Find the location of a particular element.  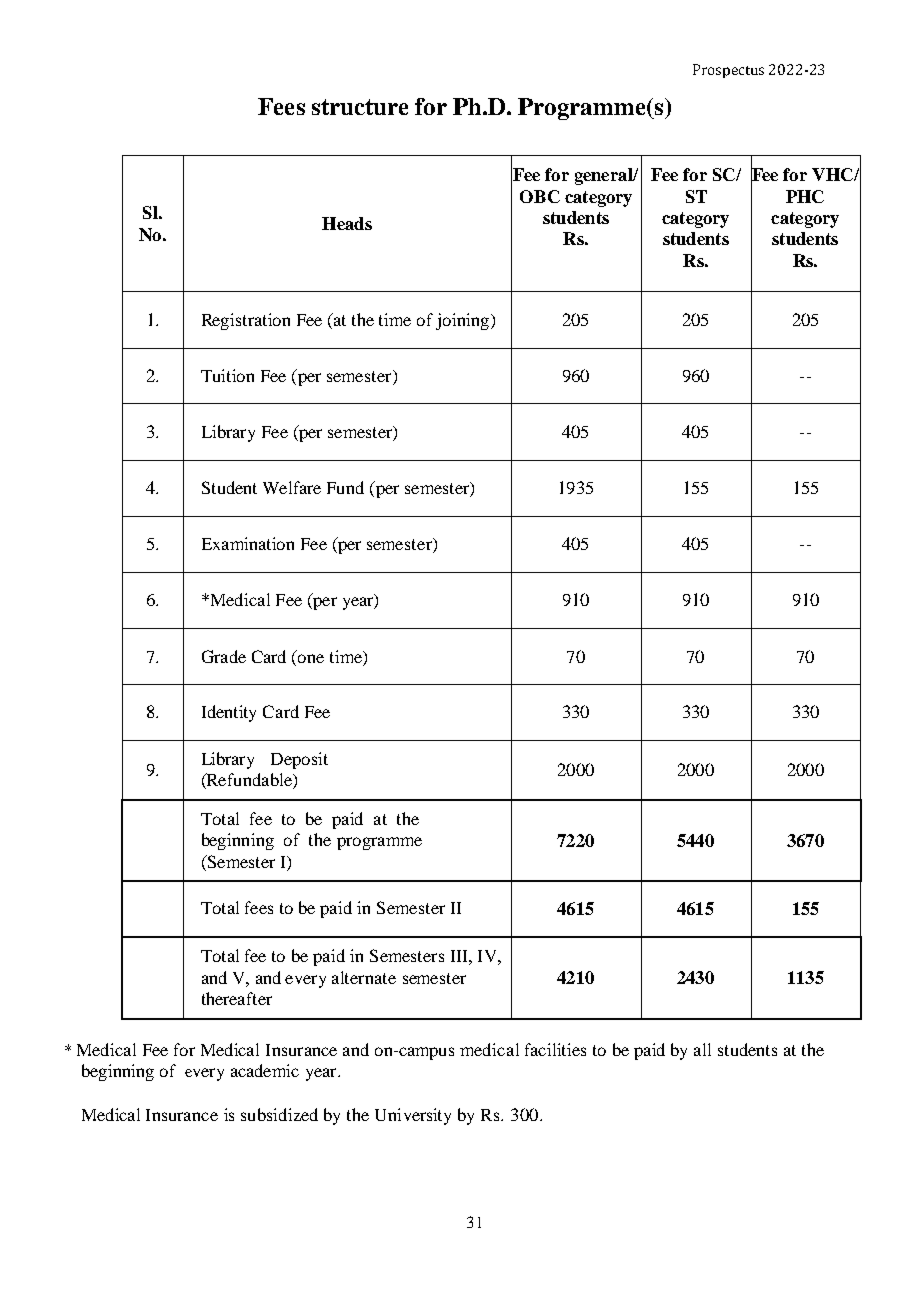

structure is located at coordinates (360, 107).
